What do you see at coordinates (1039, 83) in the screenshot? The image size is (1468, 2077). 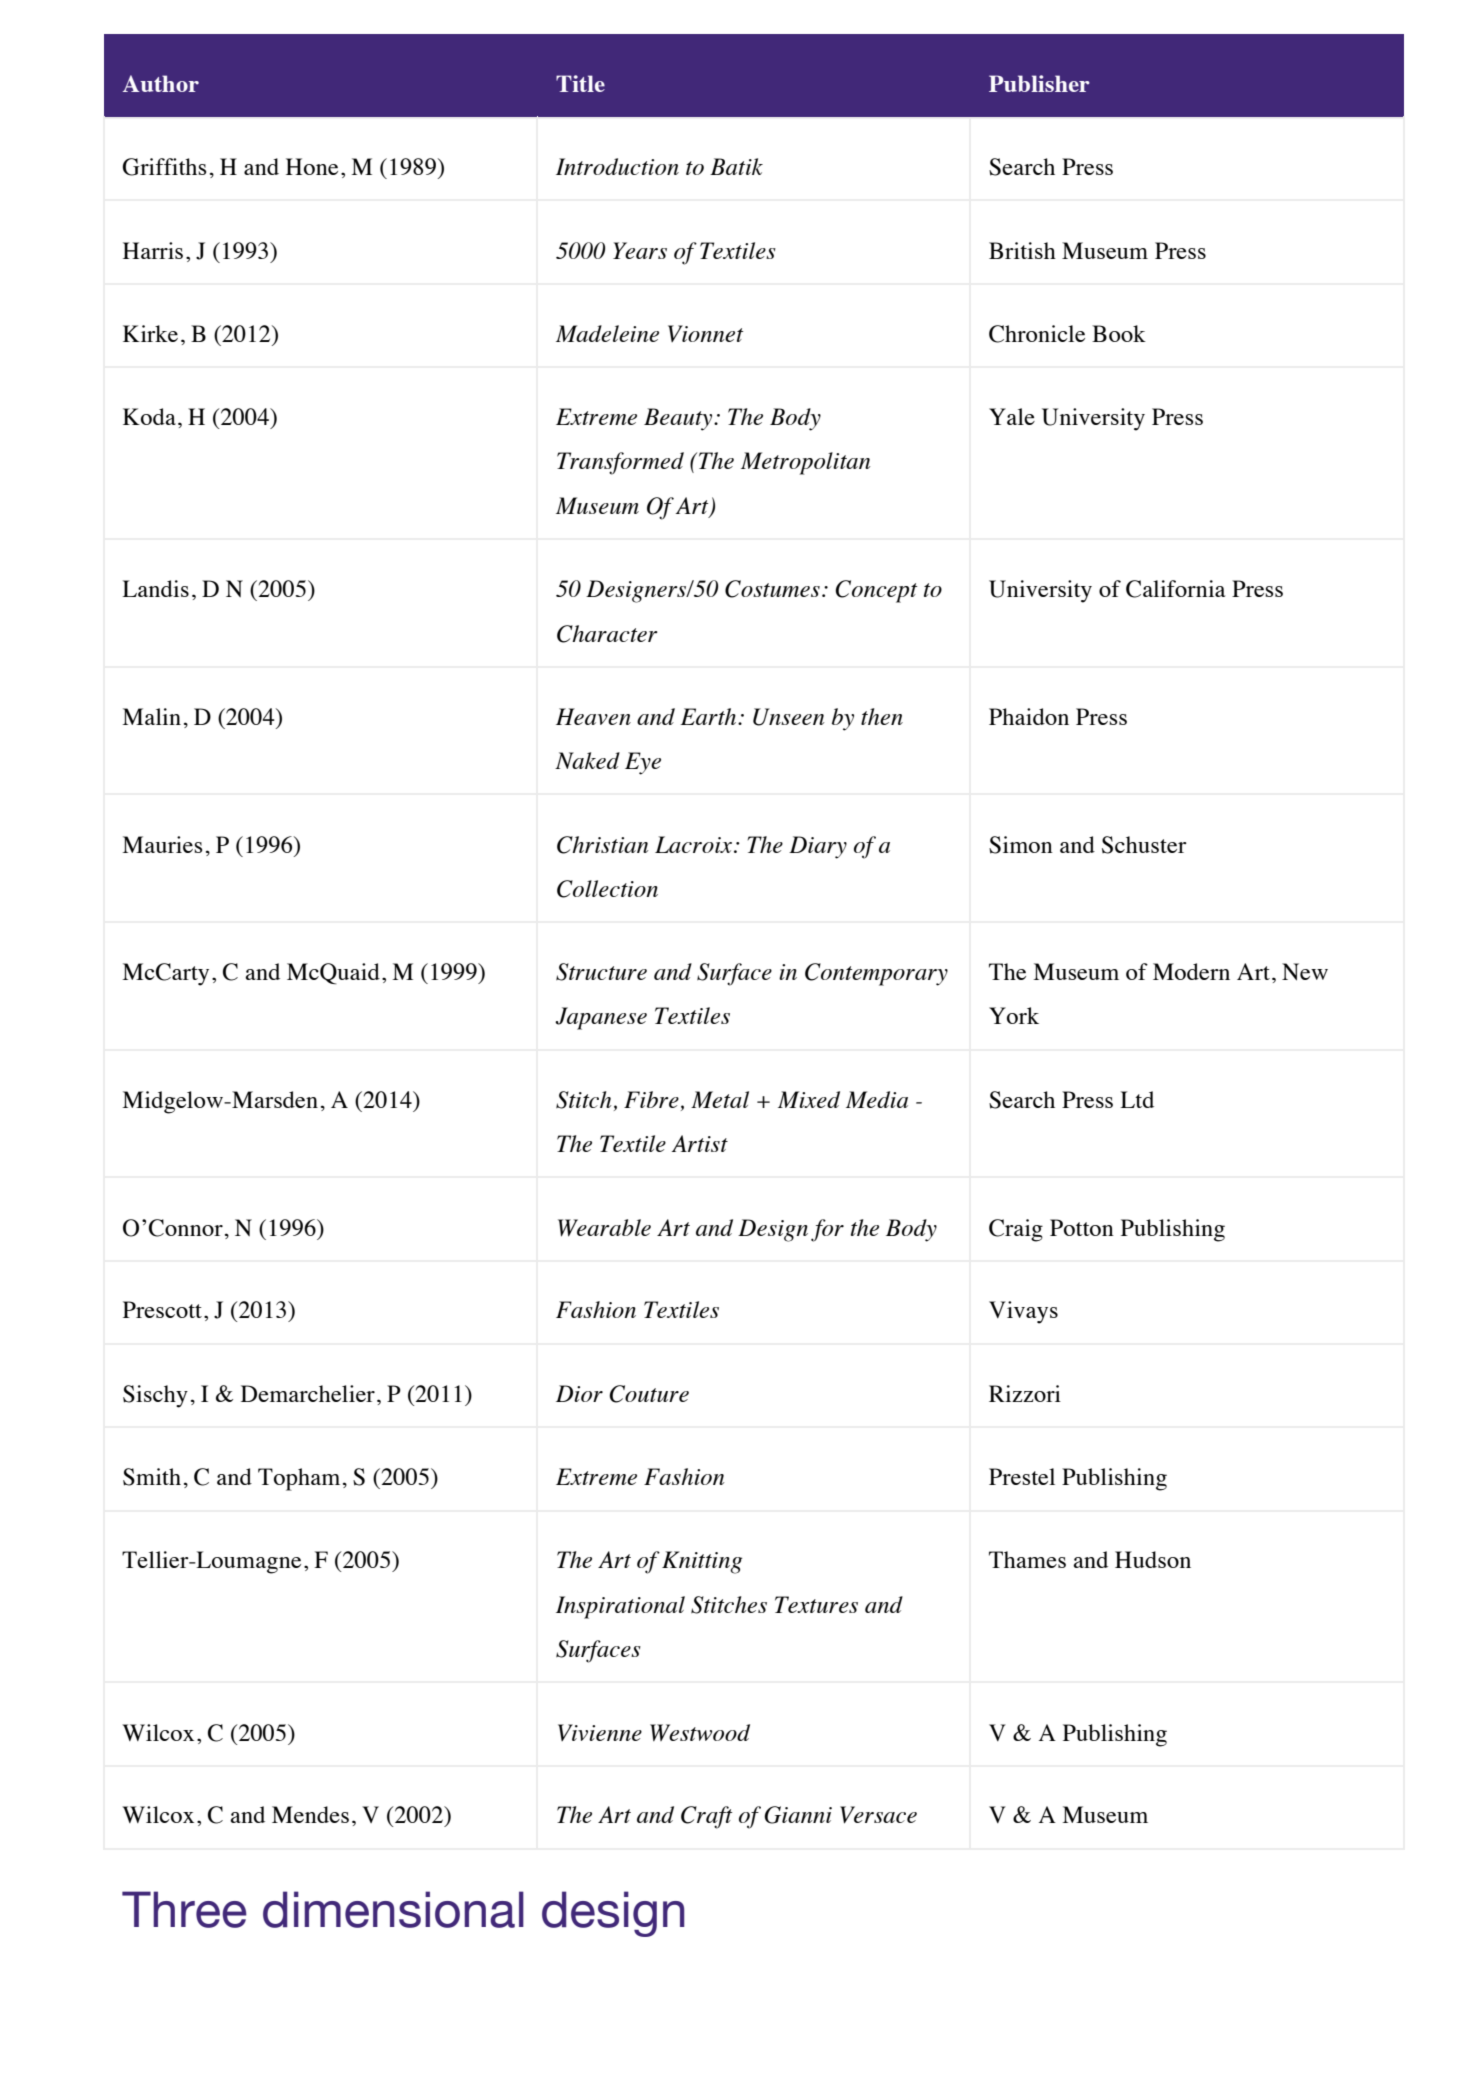 I see `Publisher` at bounding box center [1039, 83].
